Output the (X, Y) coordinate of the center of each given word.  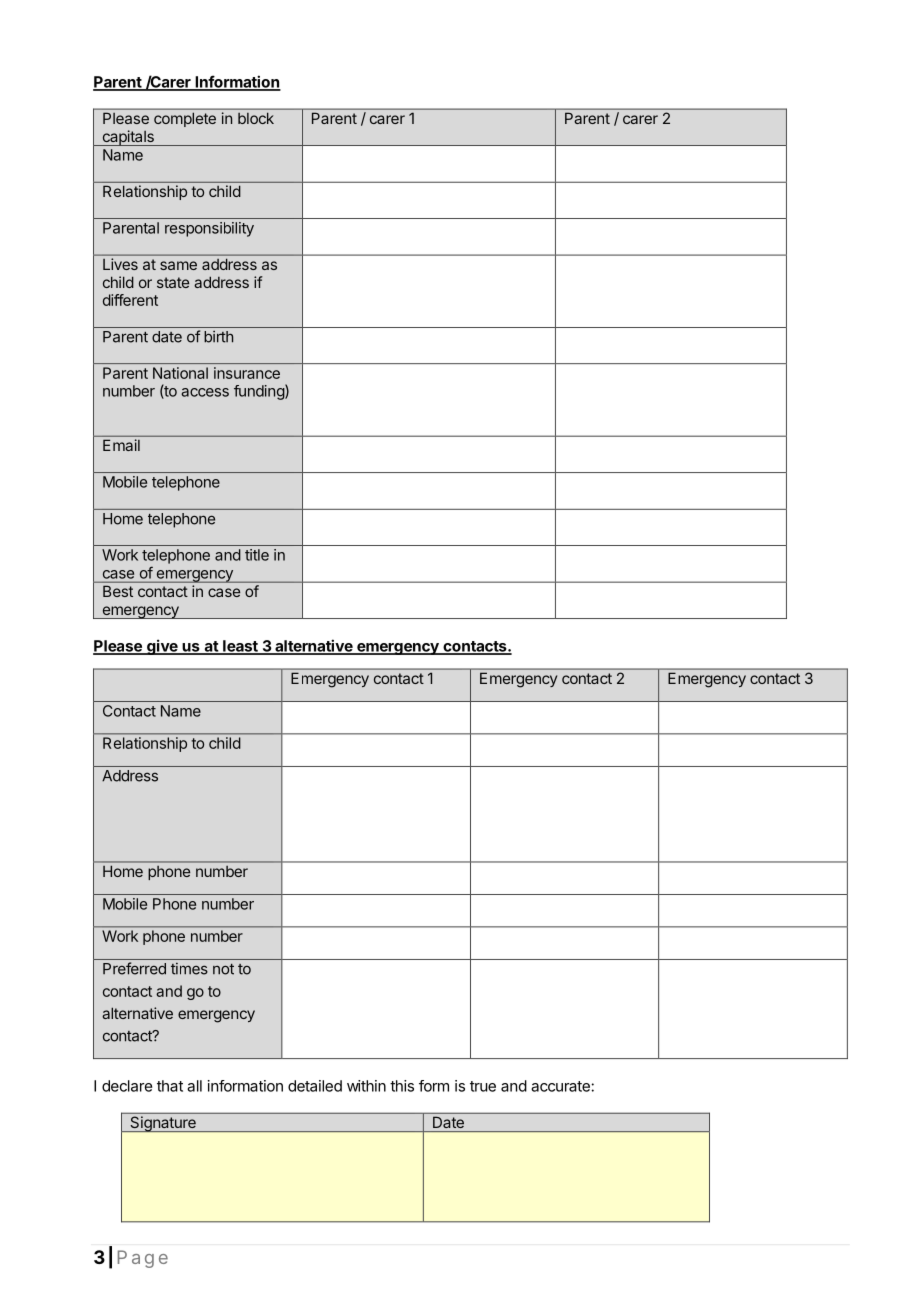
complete (185, 120)
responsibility (209, 229)
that (170, 1086)
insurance (247, 373)
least (240, 647)
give (162, 647)
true (483, 1086)
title (257, 555)
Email (121, 445)
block (256, 118)
